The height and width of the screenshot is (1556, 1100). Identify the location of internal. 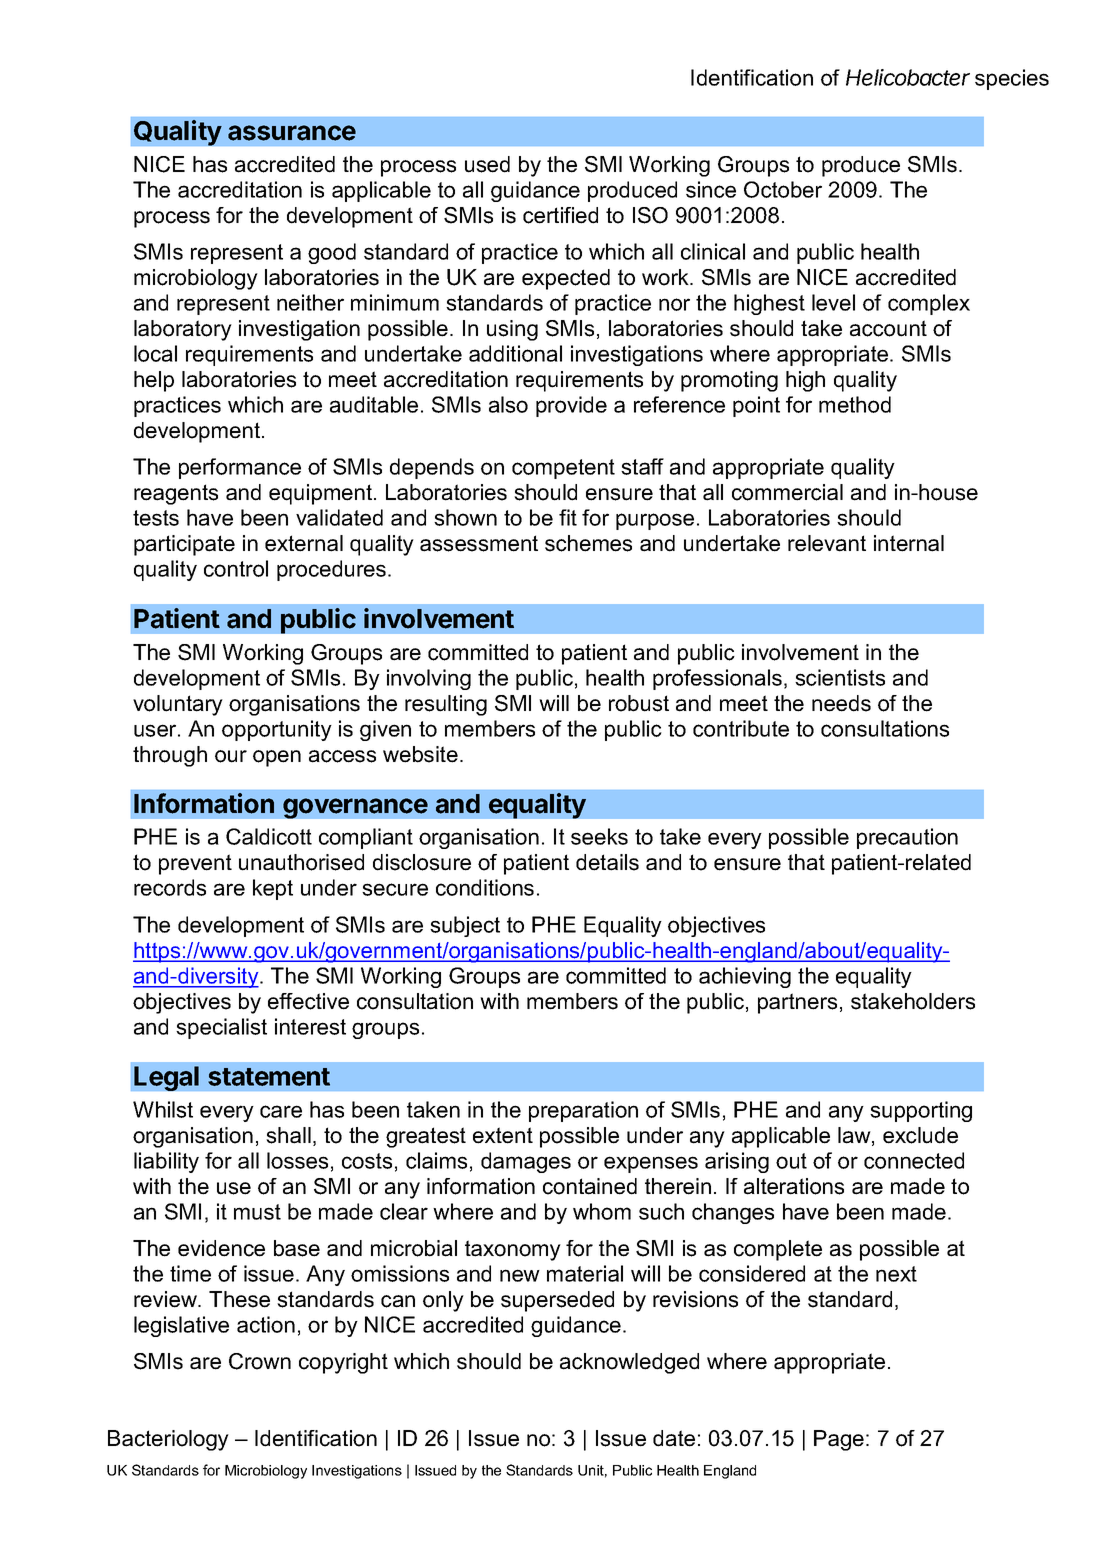
(909, 543).
